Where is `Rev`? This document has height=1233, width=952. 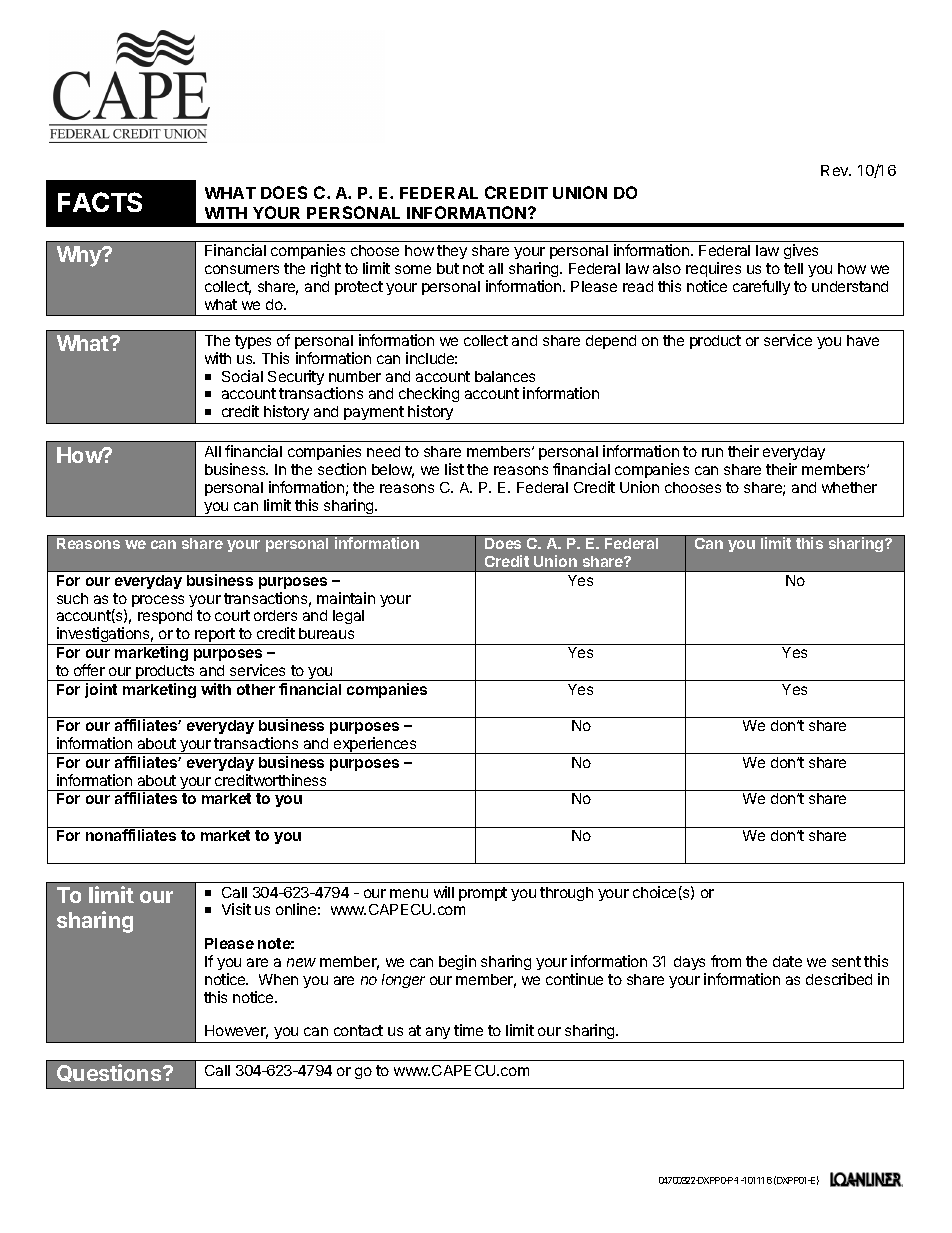
Rev is located at coordinates (836, 170).
